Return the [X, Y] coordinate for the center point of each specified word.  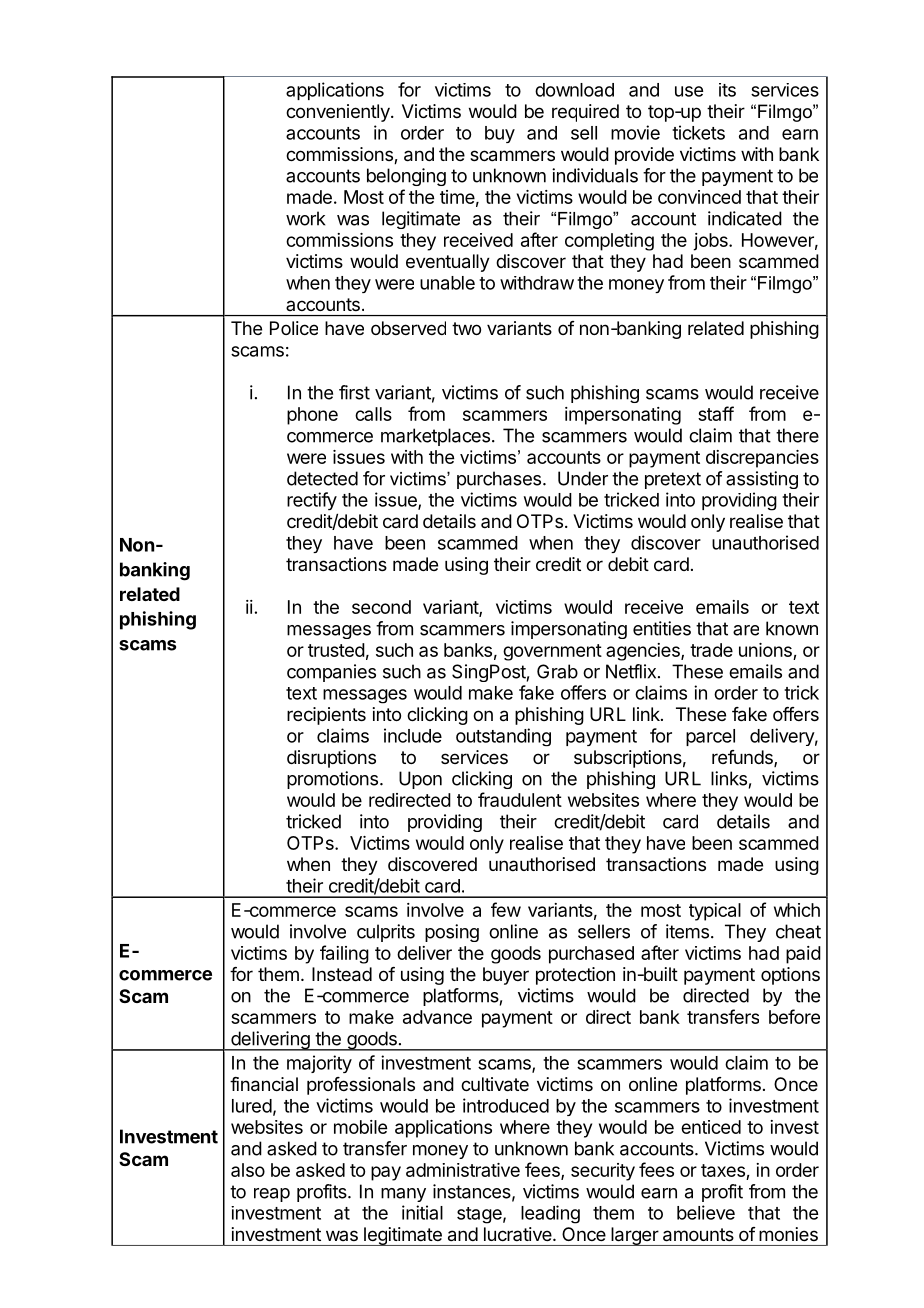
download [574, 90]
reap [272, 1195]
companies [331, 673]
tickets [698, 132]
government [552, 652]
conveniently [339, 113]
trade [711, 650]
